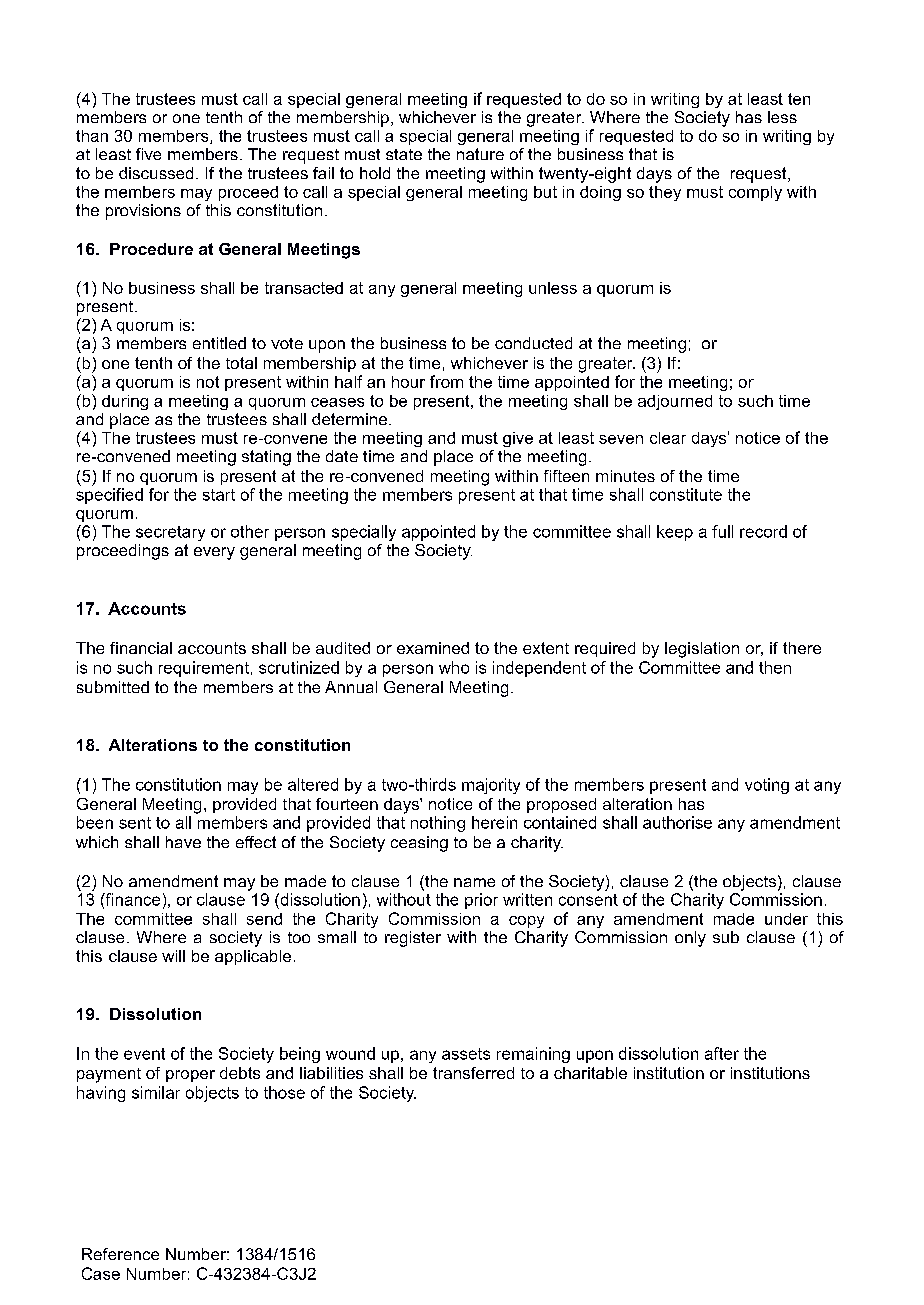 This page has height=1305, width=924. What do you see at coordinates (454, 667) in the page?
I see `who` at bounding box center [454, 667].
